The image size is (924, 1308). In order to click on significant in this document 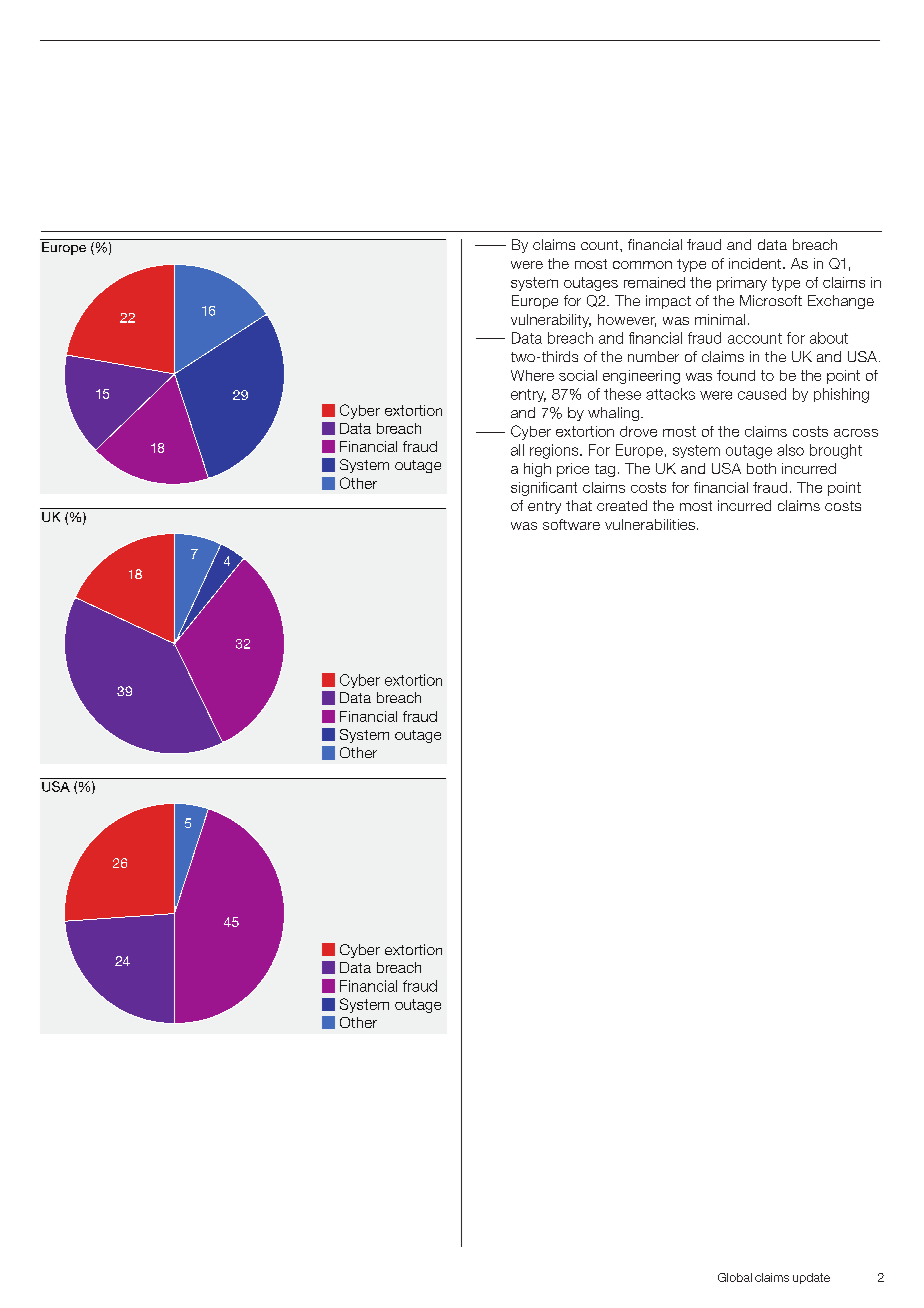, I will do `click(544, 489)`.
